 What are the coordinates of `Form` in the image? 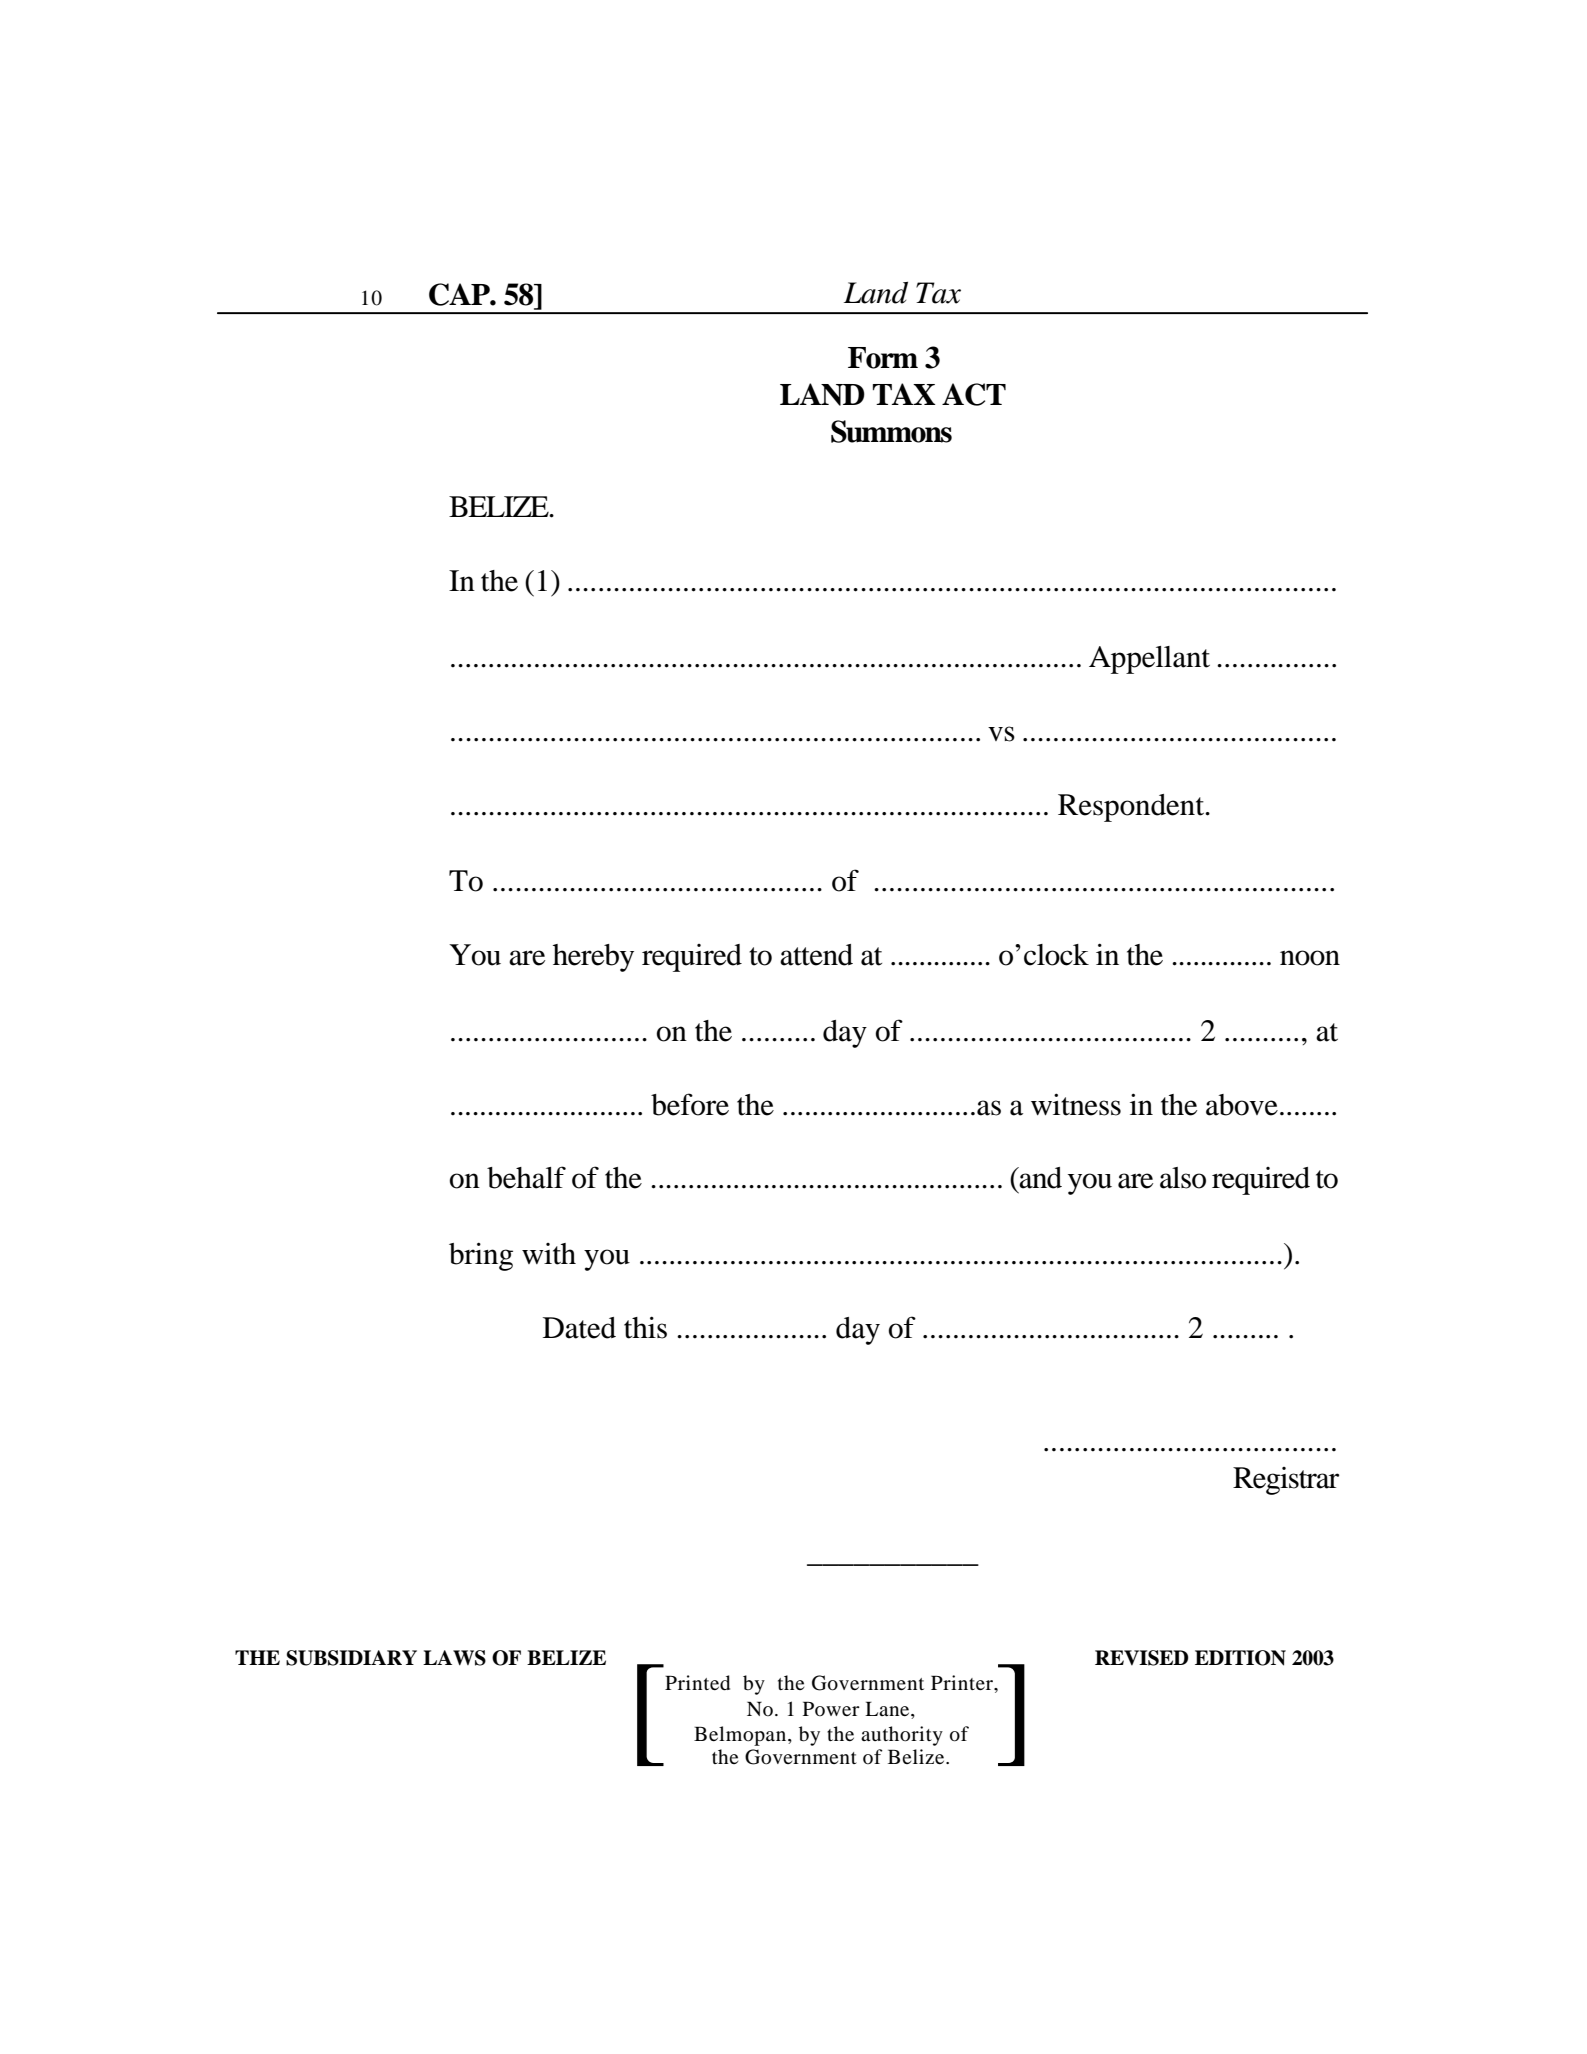 It's located at (883, 358).
